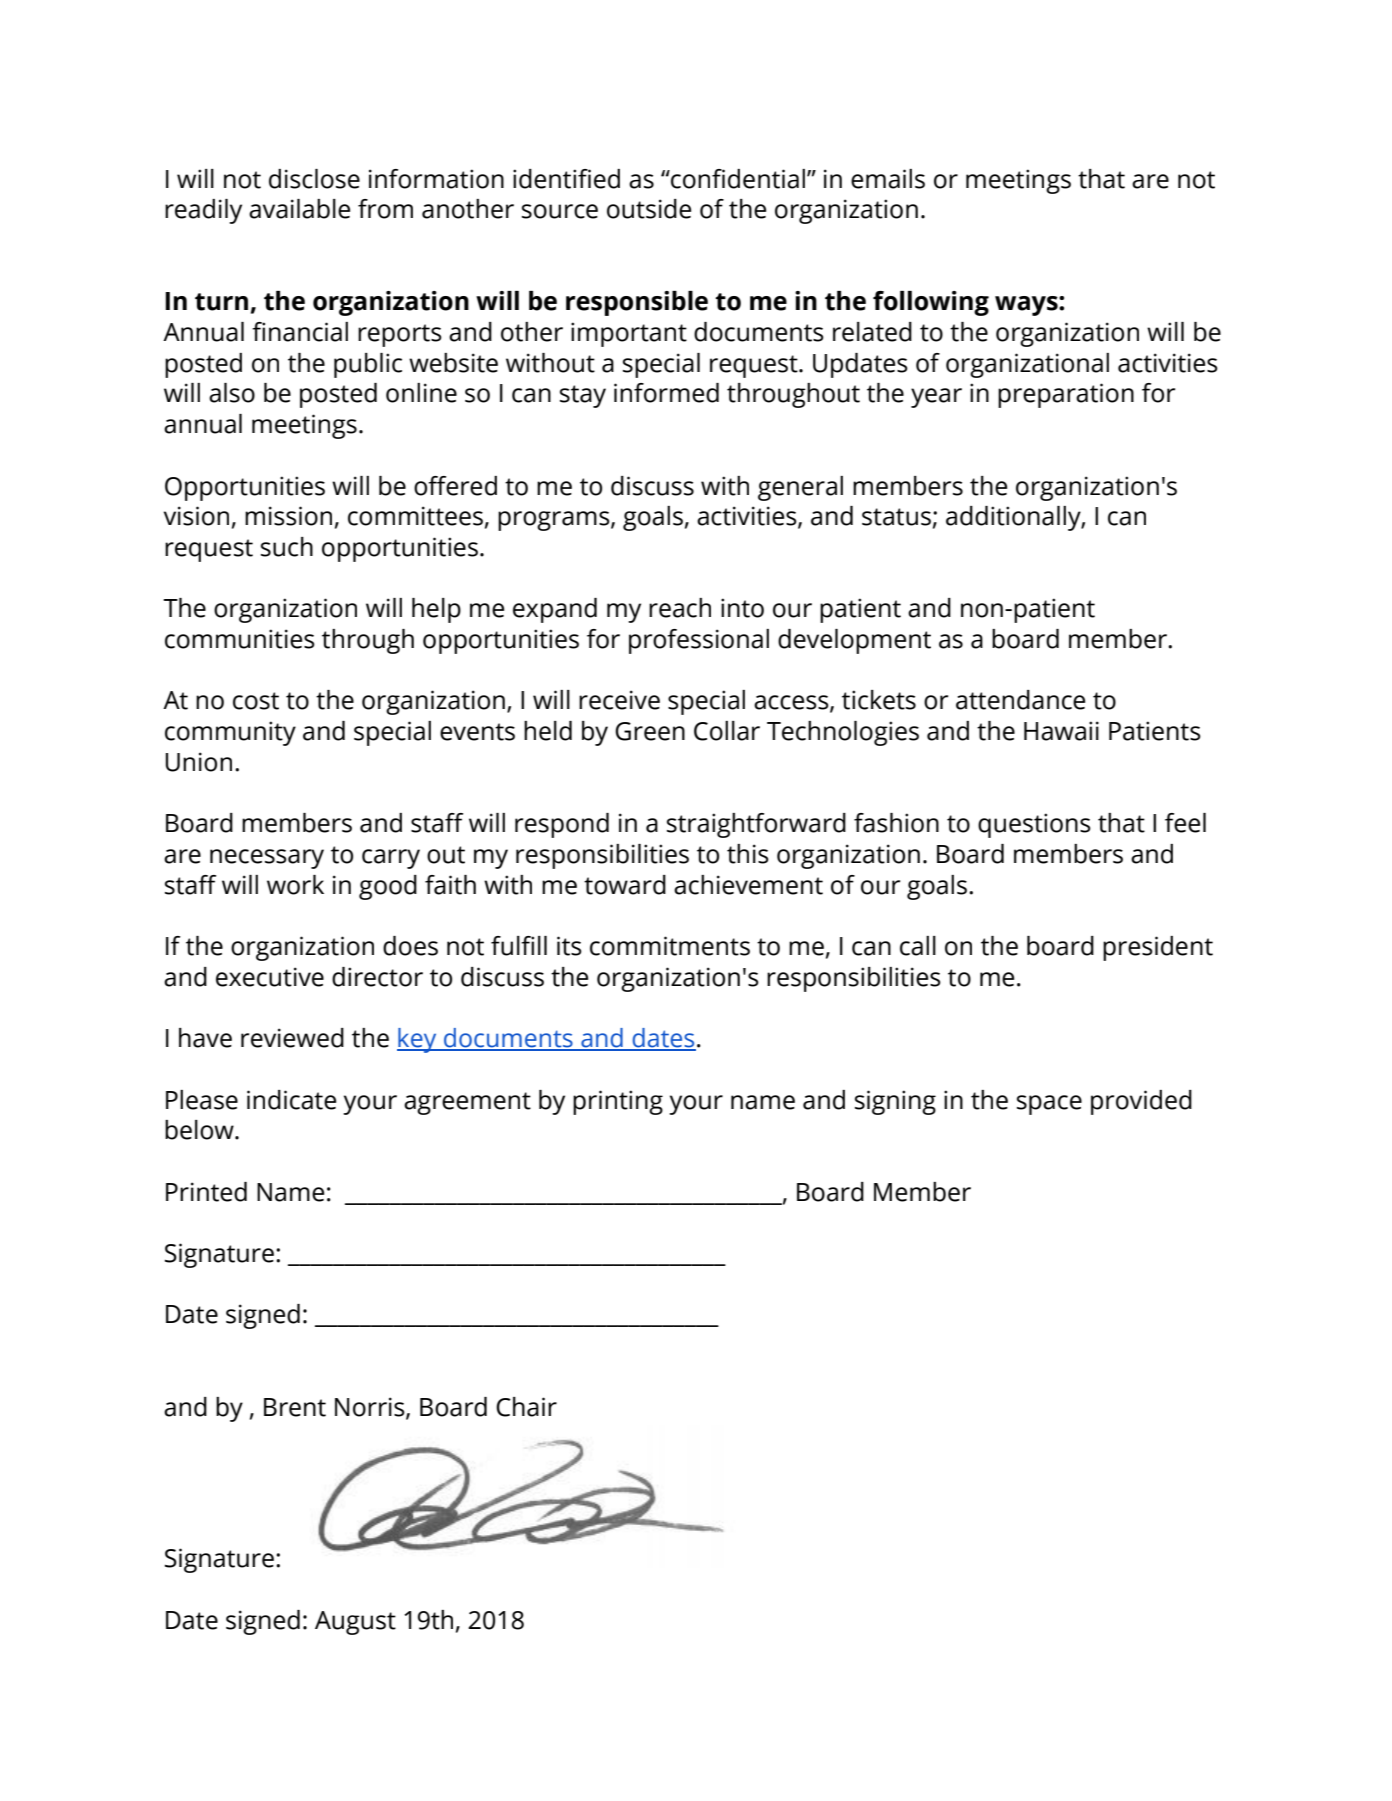  I want to click on Brent, so click(295, 1407).
